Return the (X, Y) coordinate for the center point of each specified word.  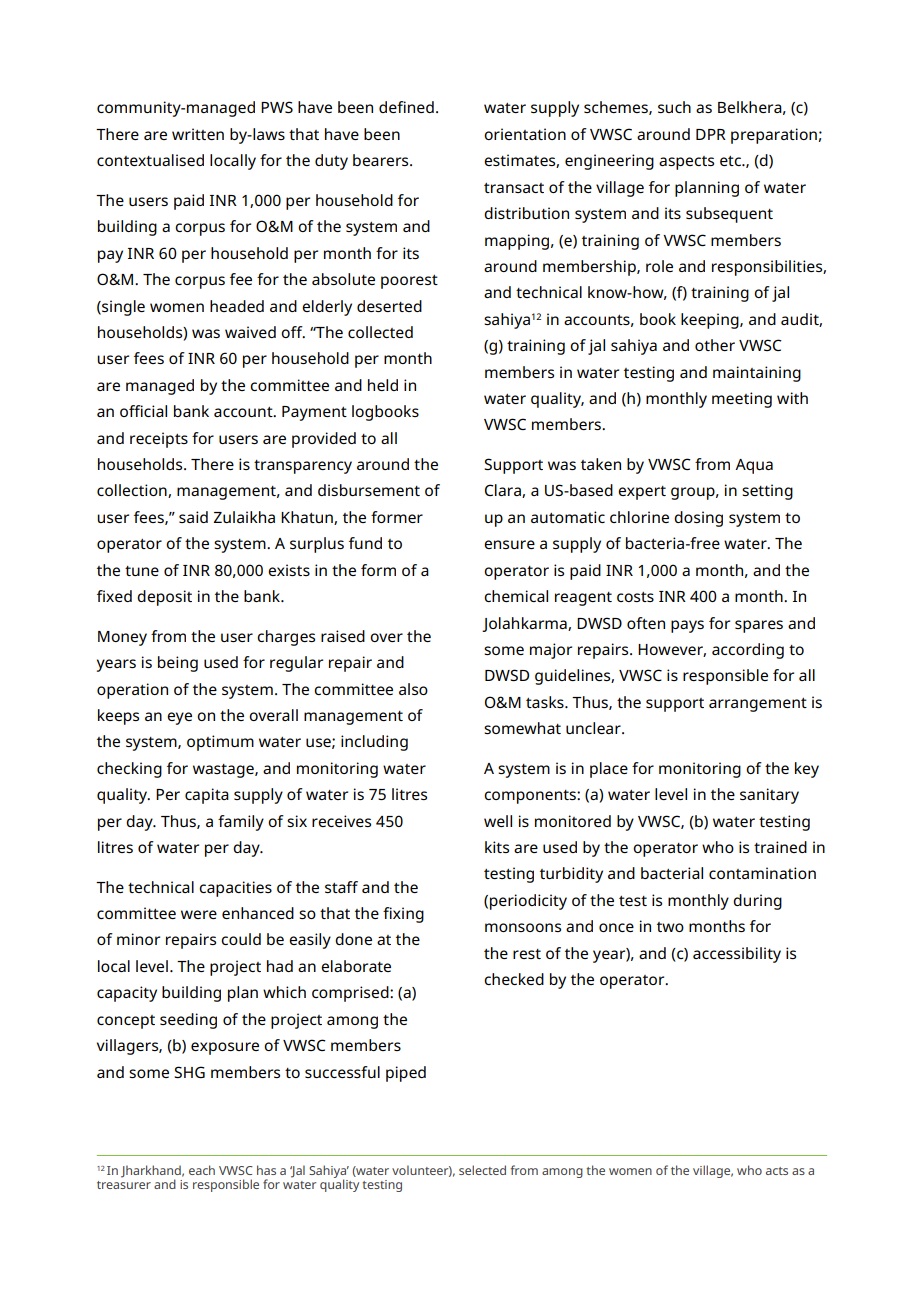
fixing (403, 915)
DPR (711, 134)
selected (482, 1170)
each (202, 1170)
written (198, 134)
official (143, 411)
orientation (525, 134)
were (199, 914)
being (178, 664)
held (383, 385)
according (748, 651)
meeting (742, 400)
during (757, 902)
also (413, 689)
